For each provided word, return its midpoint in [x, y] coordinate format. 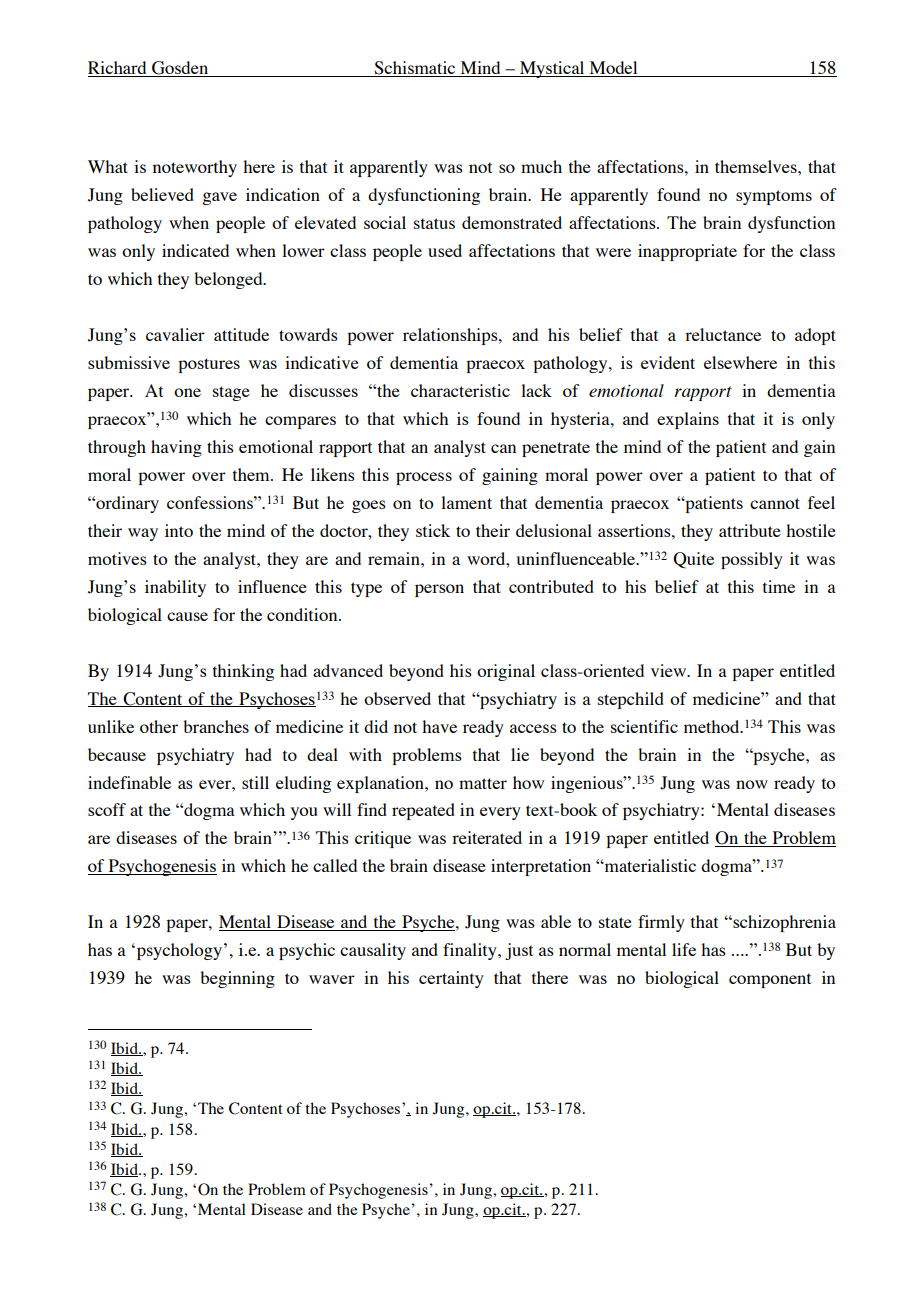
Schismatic [415, 69]
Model [613, 69]
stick [433, 530]
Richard [118, 69]
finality [471, 951]
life [684, 949]
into [179, 530]
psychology [178, 951]
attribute [750, 530]
